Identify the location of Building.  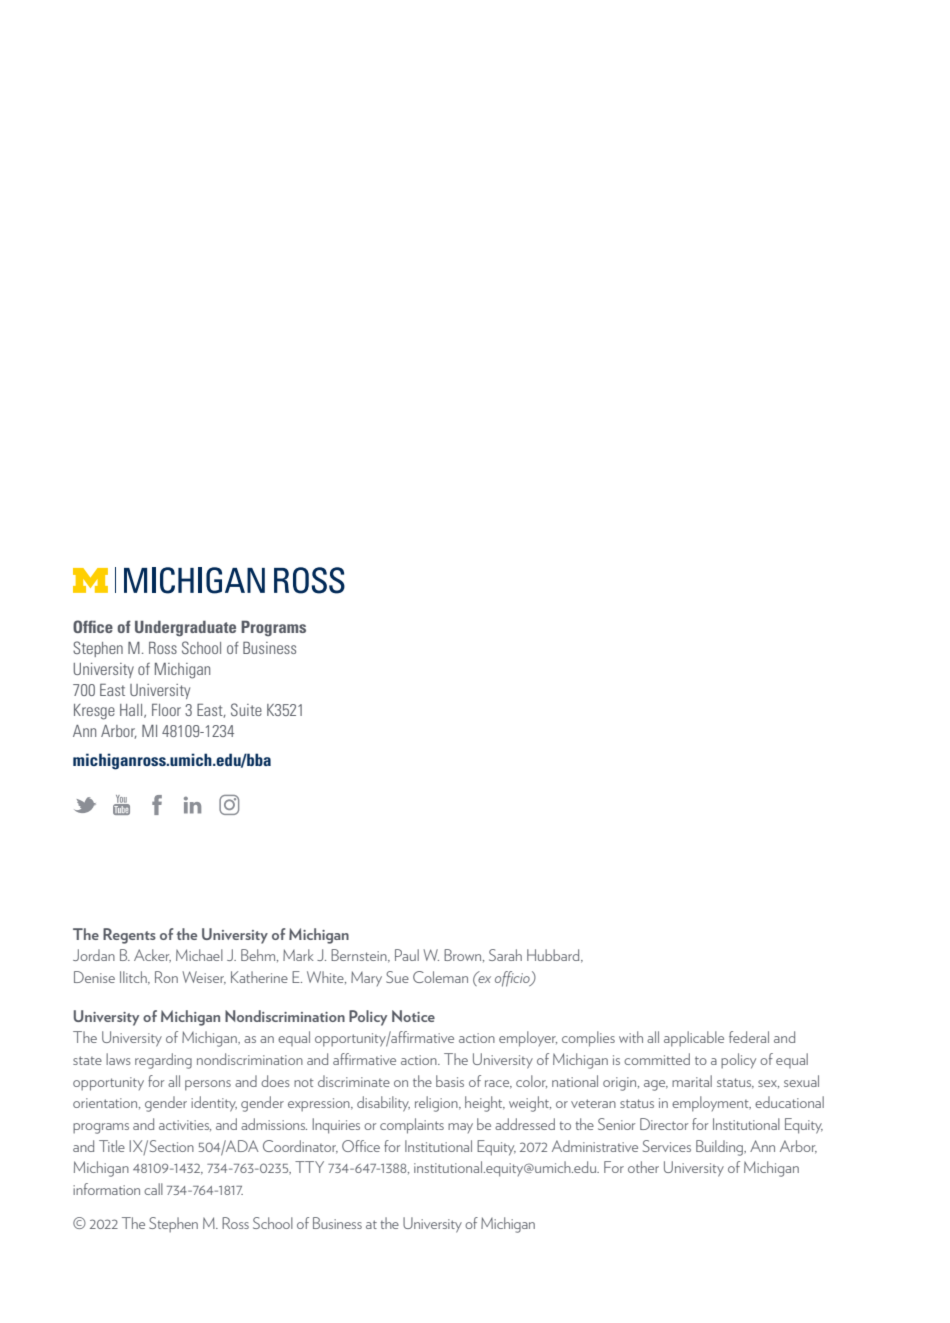
(720, 1148).
